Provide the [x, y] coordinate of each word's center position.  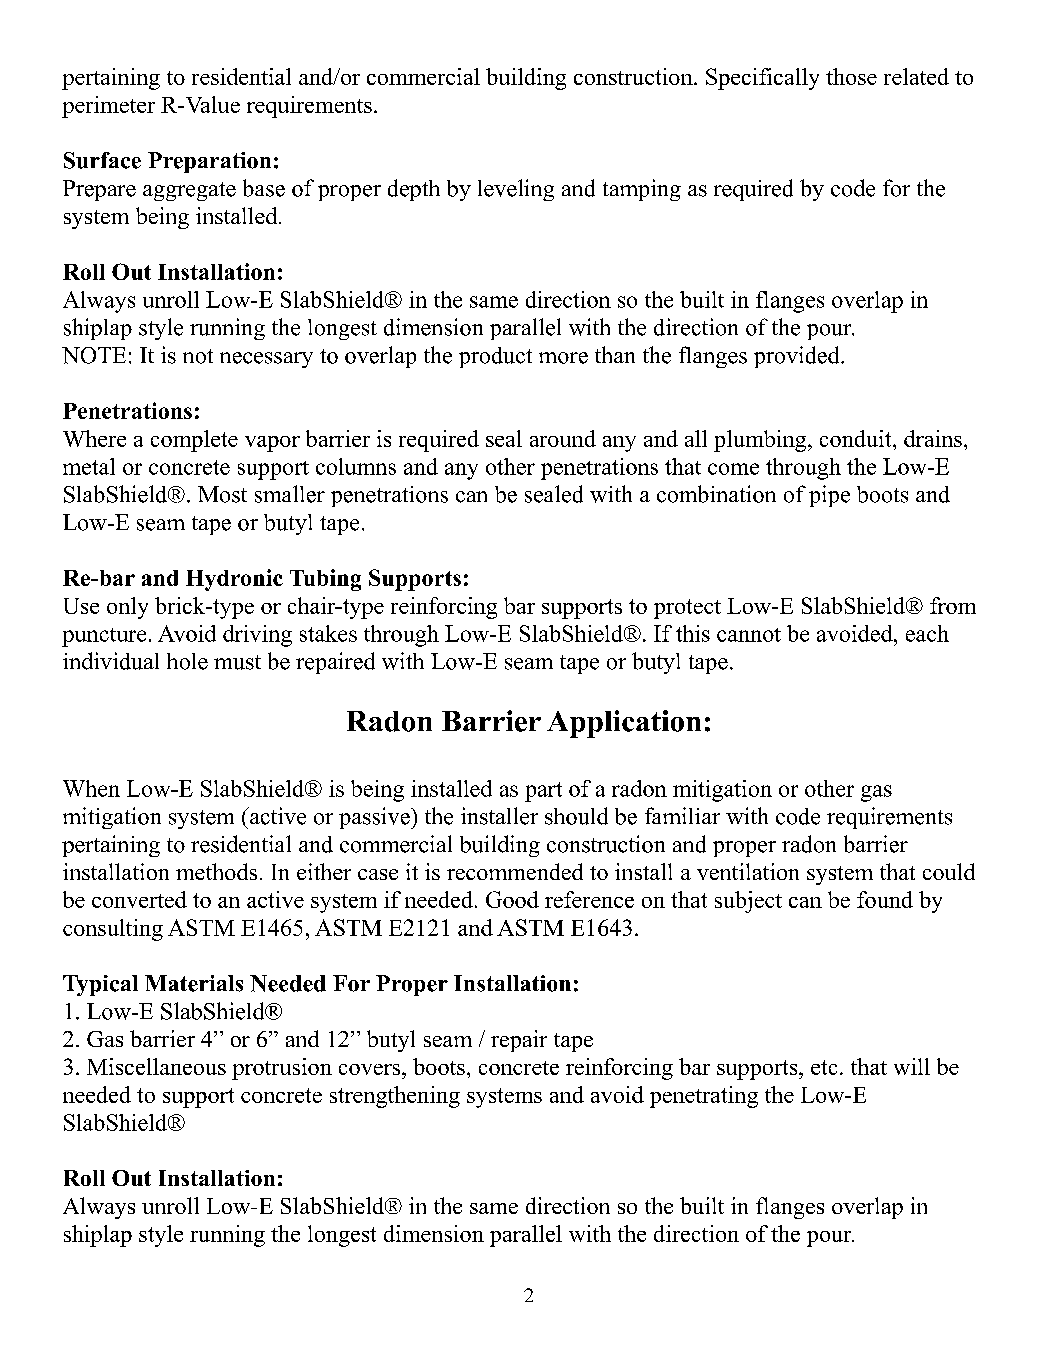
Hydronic [234, 580]
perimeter [108, 107]
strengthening [395, 1097]
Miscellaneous [156, 1066]
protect [687, 609]
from [953, 605]
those [851, 76]
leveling [516, 190]
